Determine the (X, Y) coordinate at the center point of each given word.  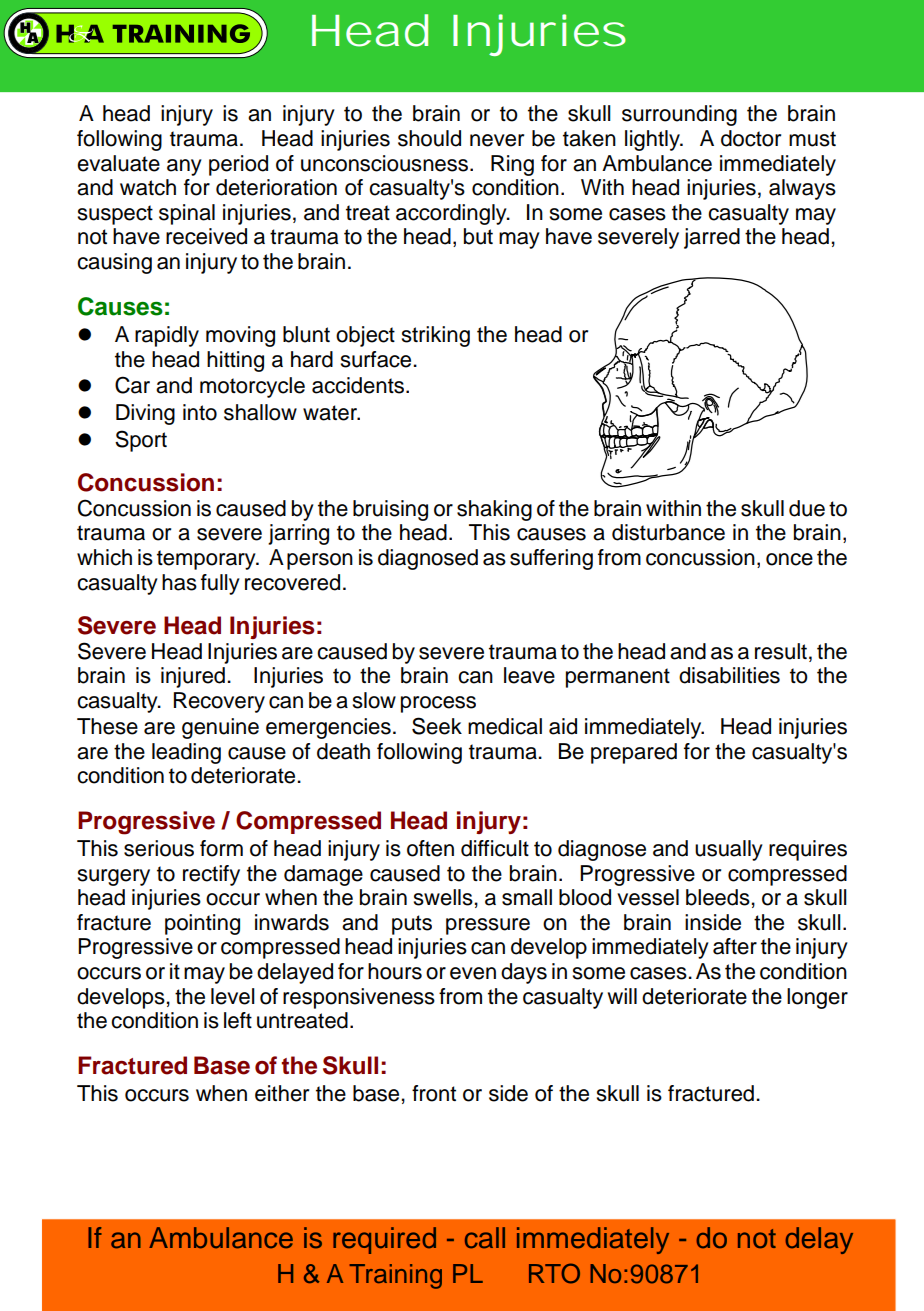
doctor (751, 138)
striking (436, 336)
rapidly (167, 336)
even (473, 973)
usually (729, 850)
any (184, 167)
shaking (494, 510)
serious (159, 848)
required (384, 1240)
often (430, 848)
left (238, 1020)
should (429, 138)
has (179, 582)
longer (817, 998)
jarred (712, 238)
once (789, 559)
